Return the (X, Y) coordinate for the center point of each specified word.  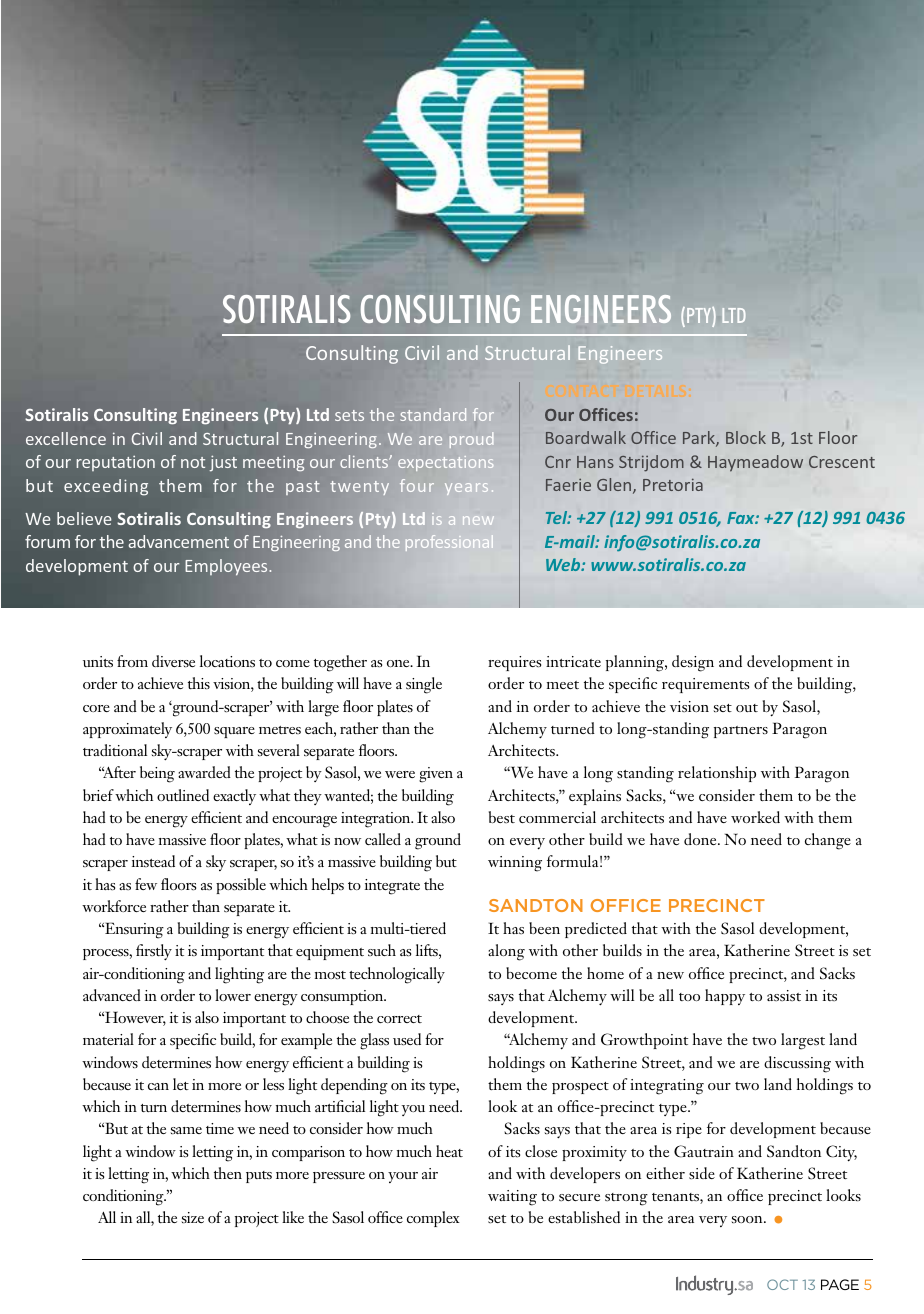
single (424, 685)
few (146, 884)
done (701, 839)
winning (515, 864)
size (193, 1217)
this (199, 683)
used (407, 1039)
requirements (705, 685)
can (158, 1086)
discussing (797, 1064)
